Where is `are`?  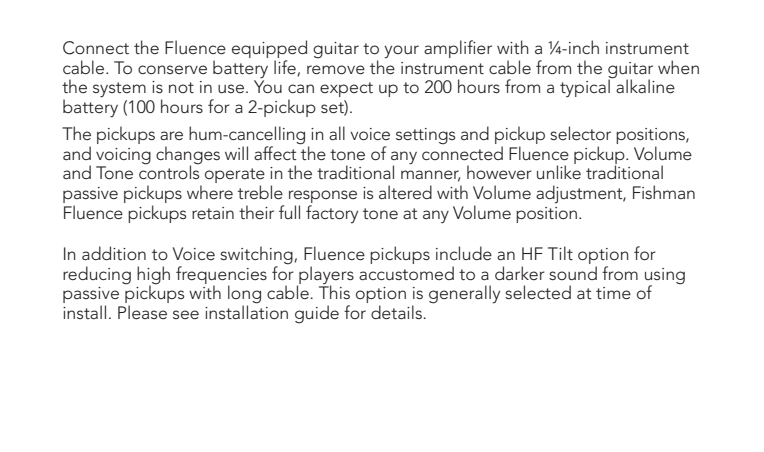 are is located at coordinates (171, 135).
